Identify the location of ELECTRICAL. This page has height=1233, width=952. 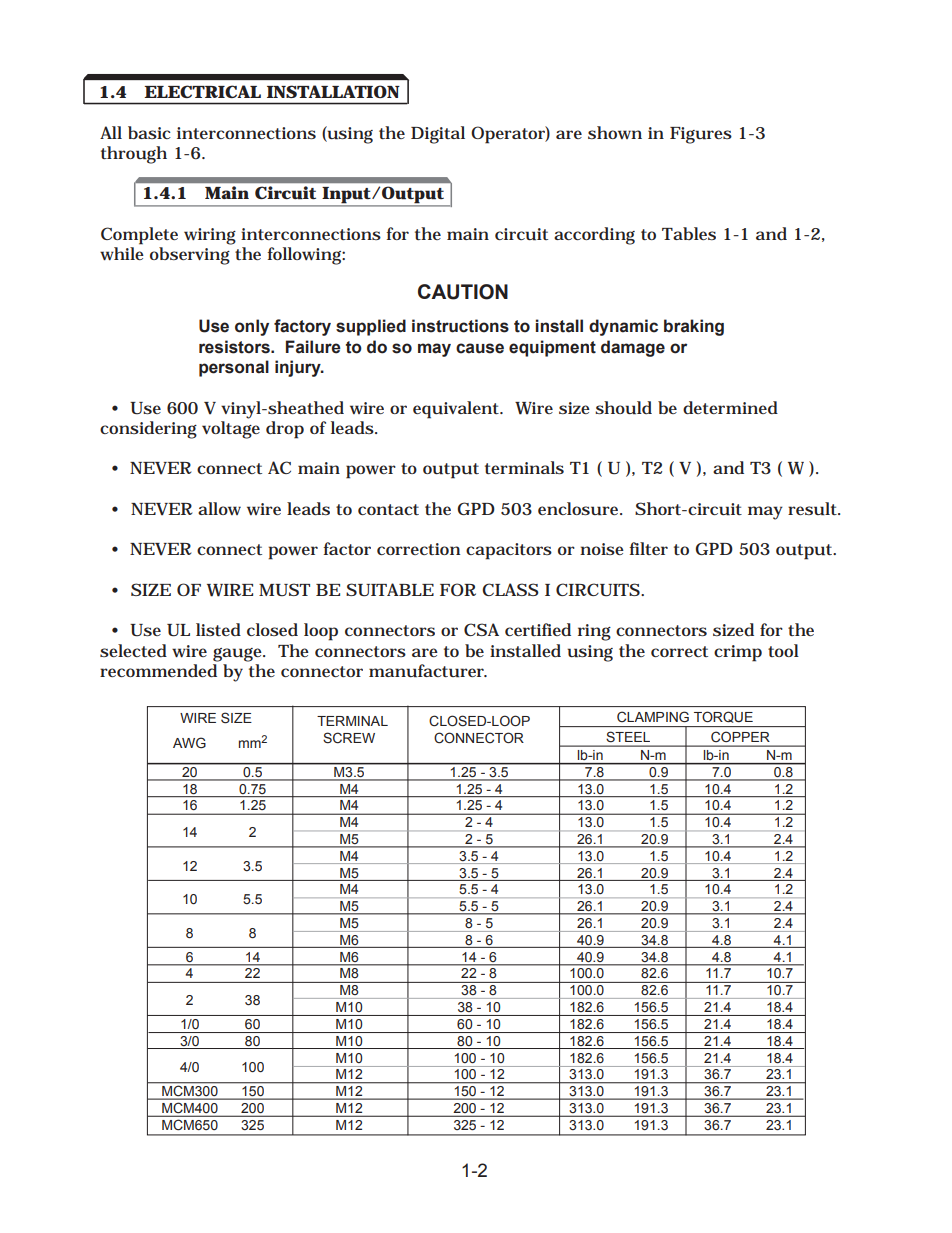
(202, 91).
